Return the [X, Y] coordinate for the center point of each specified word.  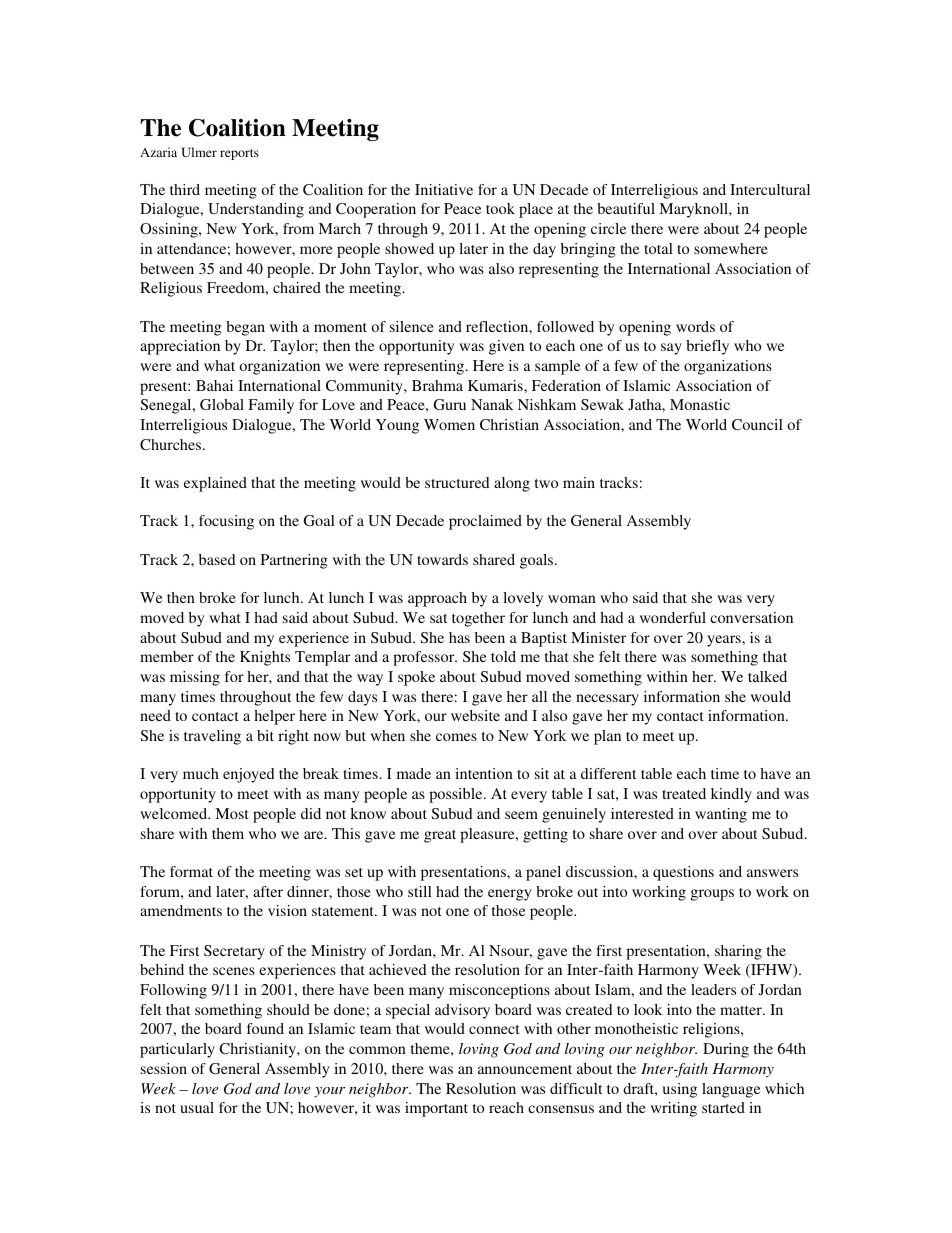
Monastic [700, 404]
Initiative [444, 189]
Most [232, 813]
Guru [450, 404]
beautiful [626, 208]
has [459, 637]
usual [197, 1107]
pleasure [488, 835]
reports [239, 154]
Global [222, 404]
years [725, 641]
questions [683, 873]
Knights [265, 658]
